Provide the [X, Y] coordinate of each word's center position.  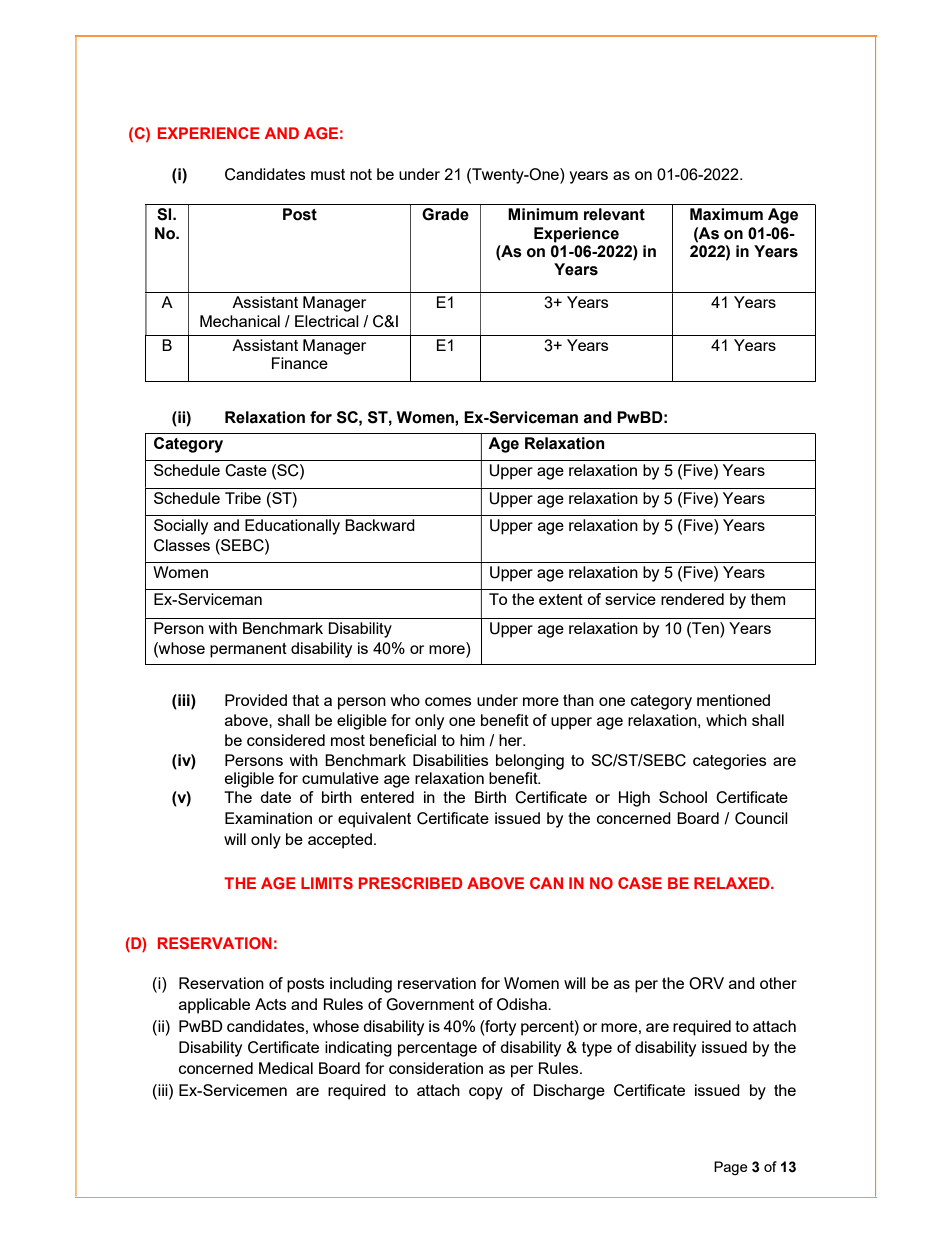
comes [448, 701]
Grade [445, 214]
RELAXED [733, 883]
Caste [246, 470]
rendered [692, 599]
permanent [248, 650]
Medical [286, 1068]
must [328, 174]
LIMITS [327, 883]
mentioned [733, 700]
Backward [380, 525]
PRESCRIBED [410, 883]
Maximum [726, 214]
